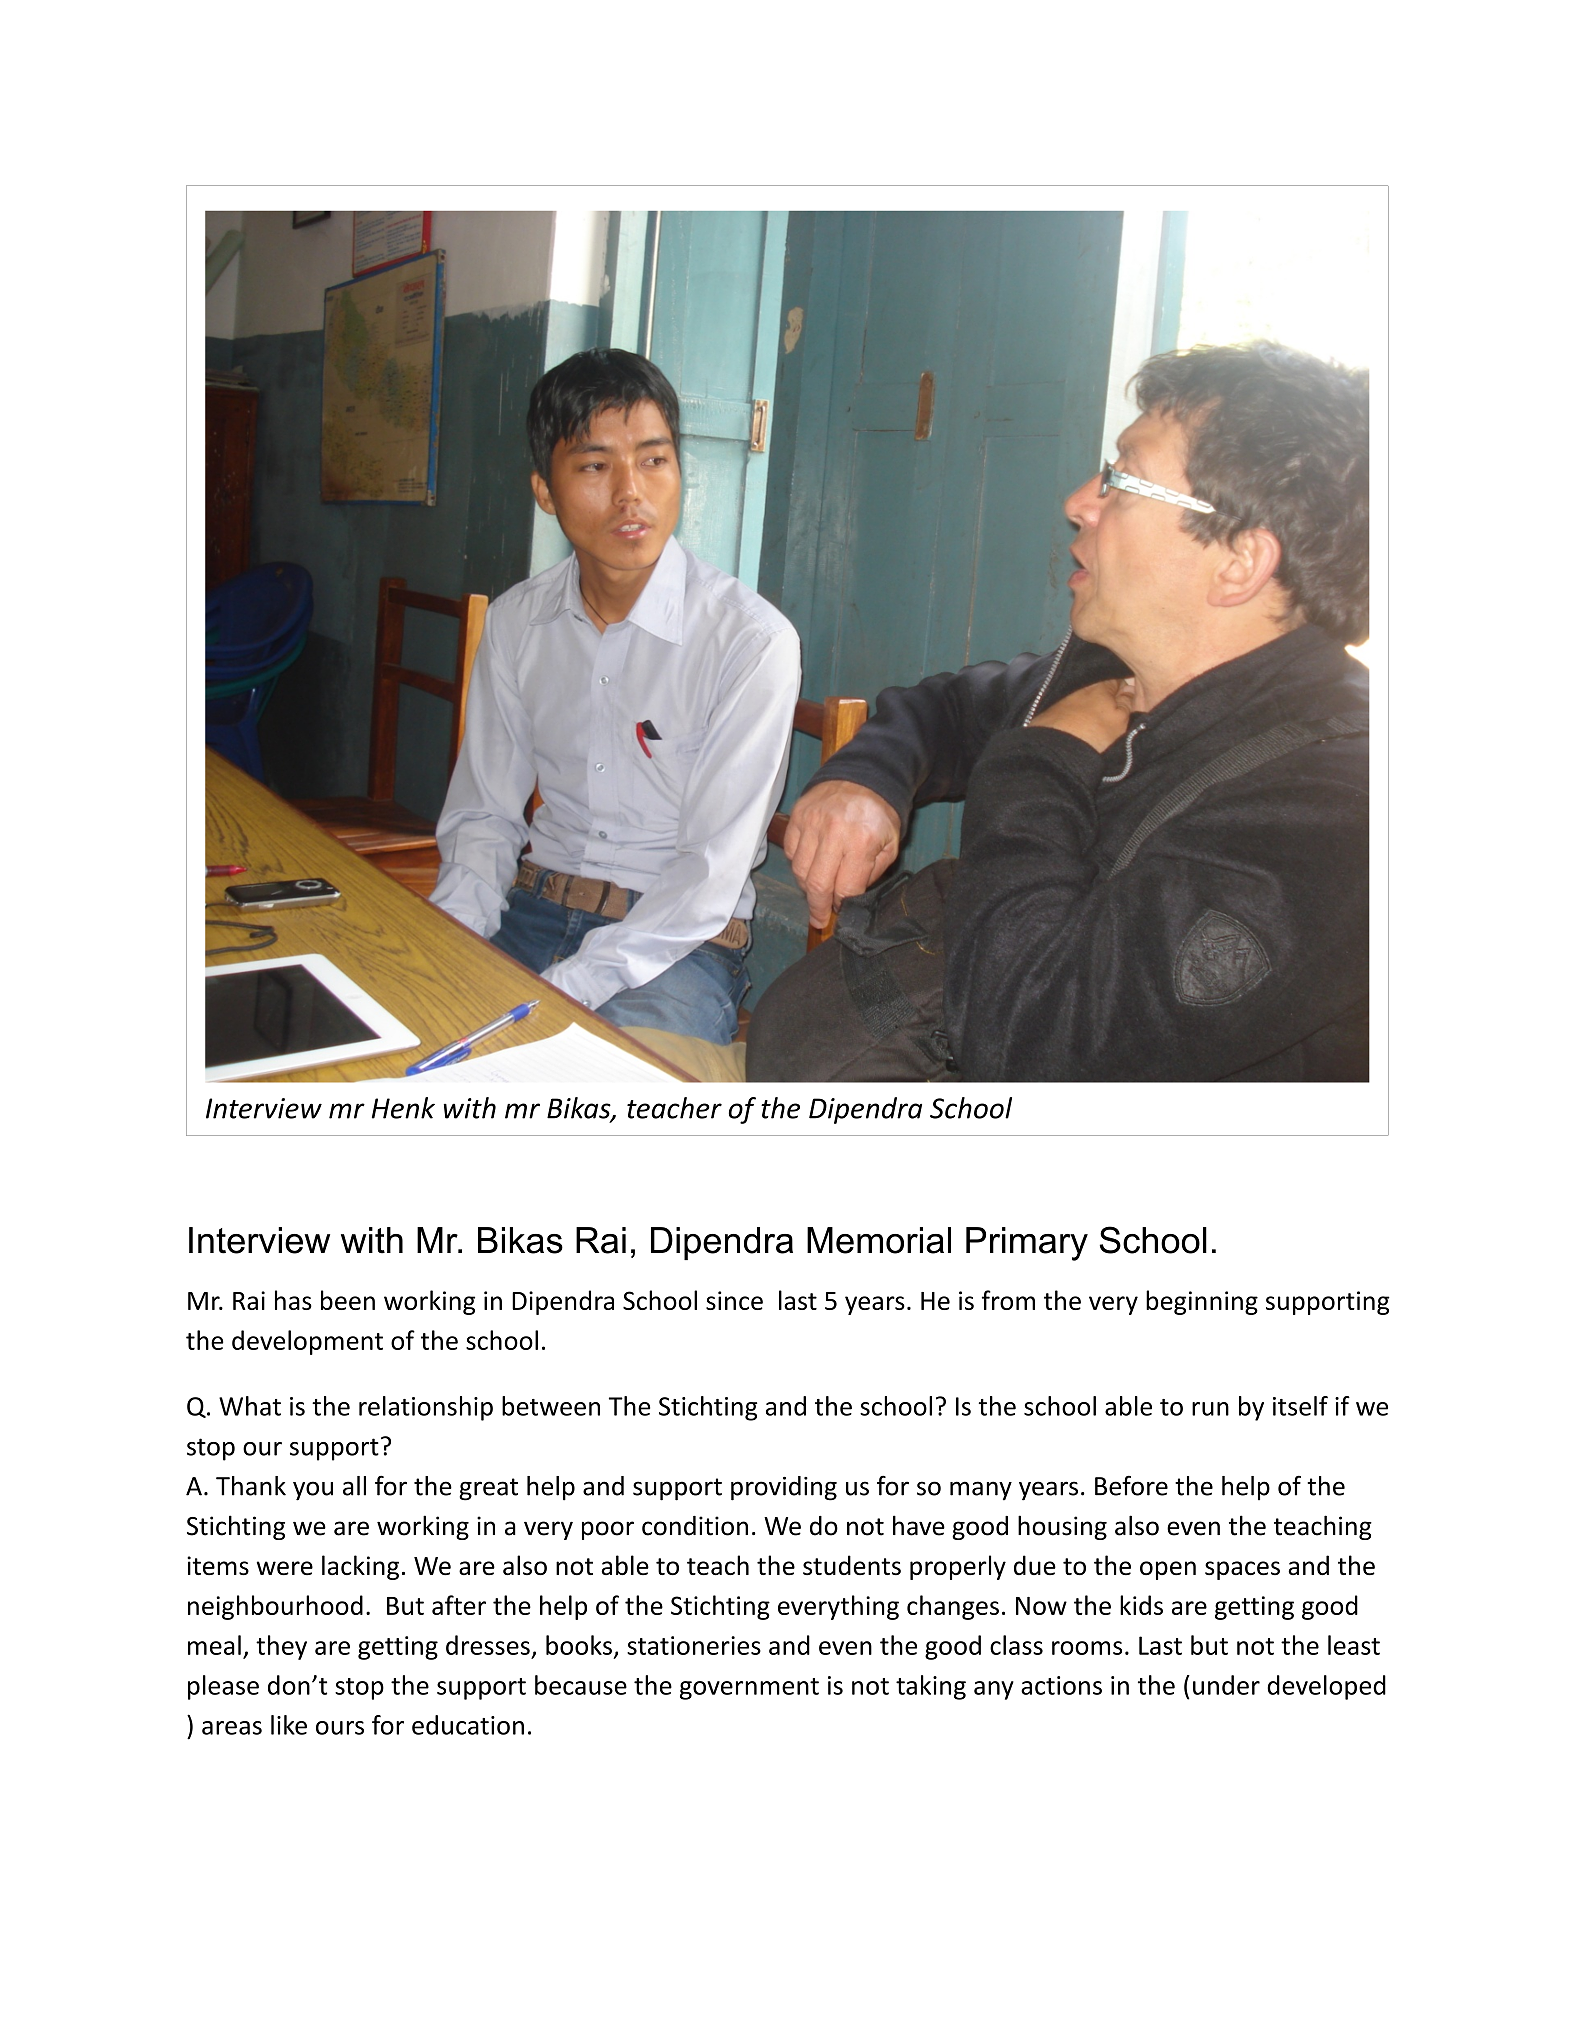  I want to click on government, so click(749, 1689).
